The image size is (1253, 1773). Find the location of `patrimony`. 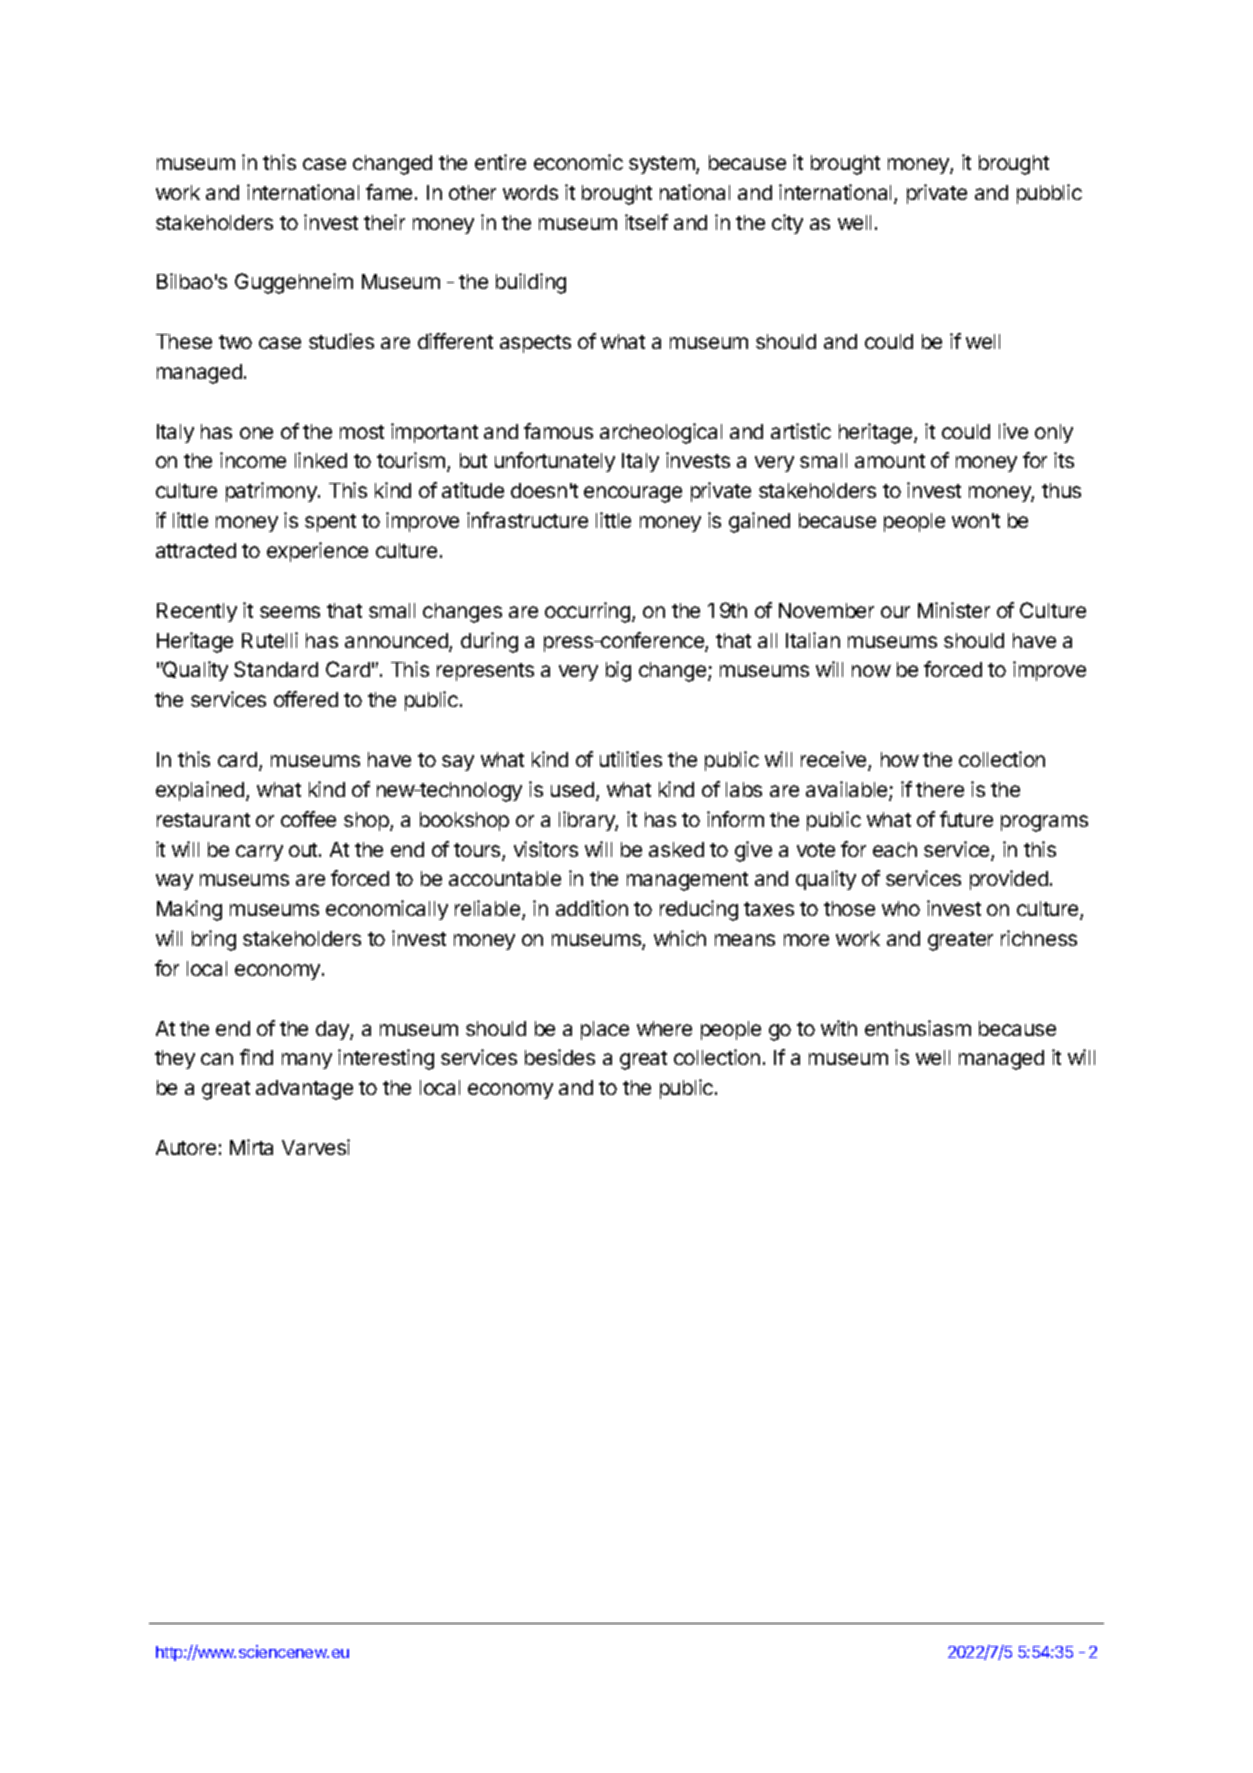

patrimony is located at coordinates (272, 492).
